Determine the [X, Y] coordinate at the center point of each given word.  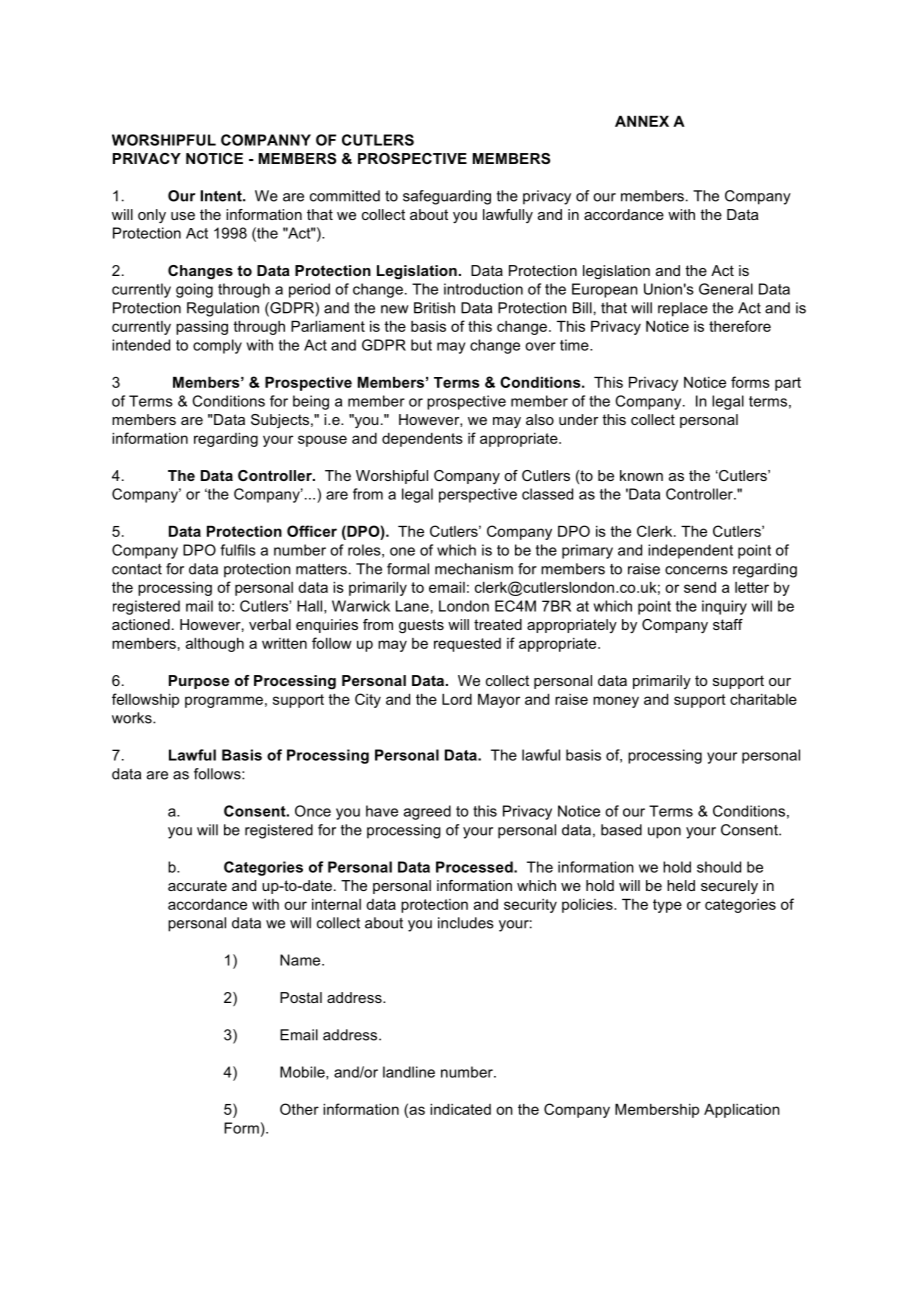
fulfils [238, 550]
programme [224, 702]
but [421, 345]
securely [729, 887]
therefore [740, 326]
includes [466, 923]
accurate [197, 885]
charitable [763, 699]
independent [690, 551]
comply [217, 346]
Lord [457, 699]
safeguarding [447, 197]
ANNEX [642, 121]
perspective [478, 495]
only [152, 216]
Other [299, 1109]
